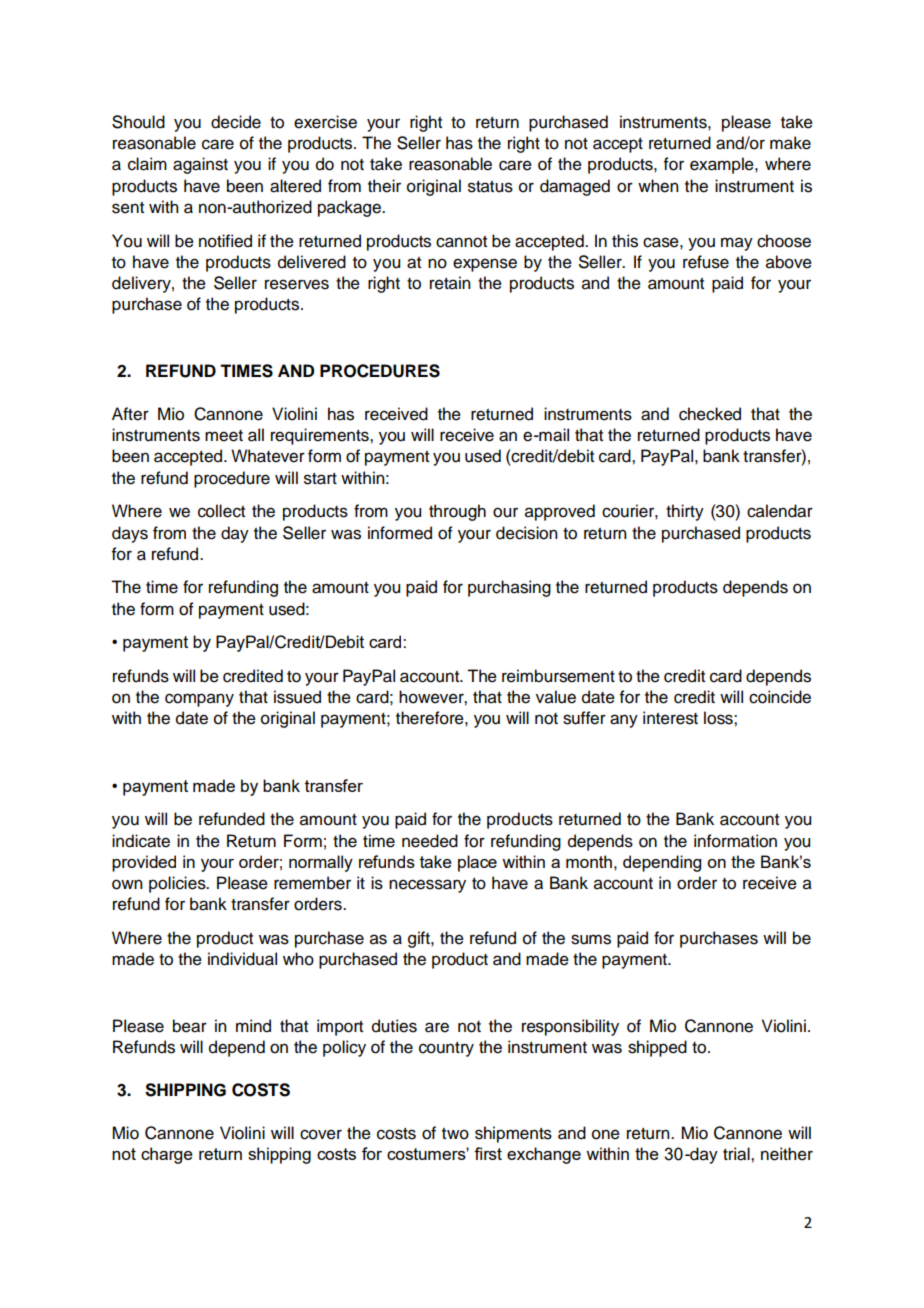  Describe the element at coordinates (710, 414) in the screenshot. I see `checked` at that location.
